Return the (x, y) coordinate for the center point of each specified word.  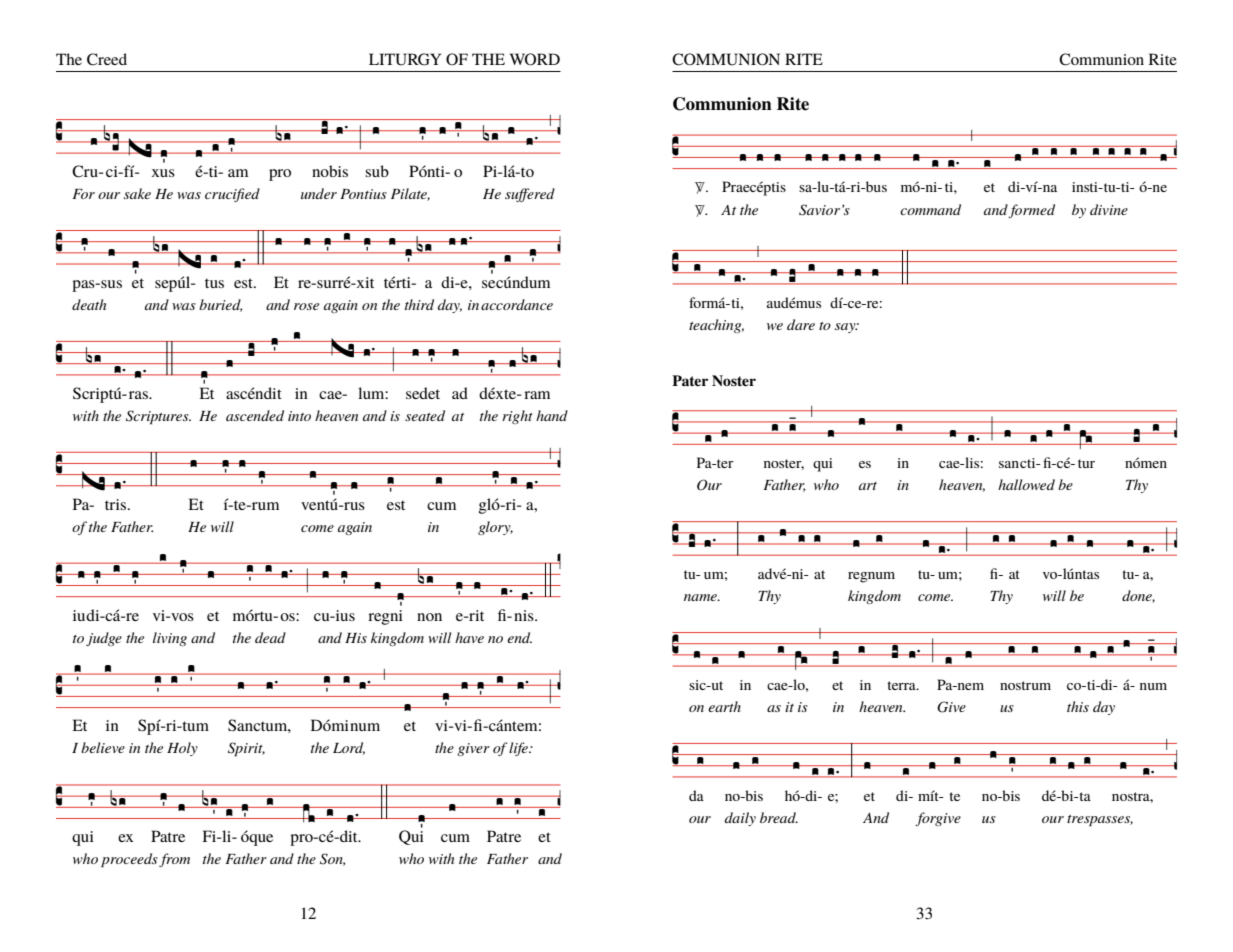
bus (876, 186)
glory (495, 528)
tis (778, 187)
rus (354, 506)
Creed (107, 59)
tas (1090, 574)
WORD (535, 59)
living (170, 639)
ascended (255, 415)
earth (724, 706)
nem (971, 686)
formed (1031, 211)
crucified (232, 195)
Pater (690, 380)
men (1154, 464)
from (174, 860)
